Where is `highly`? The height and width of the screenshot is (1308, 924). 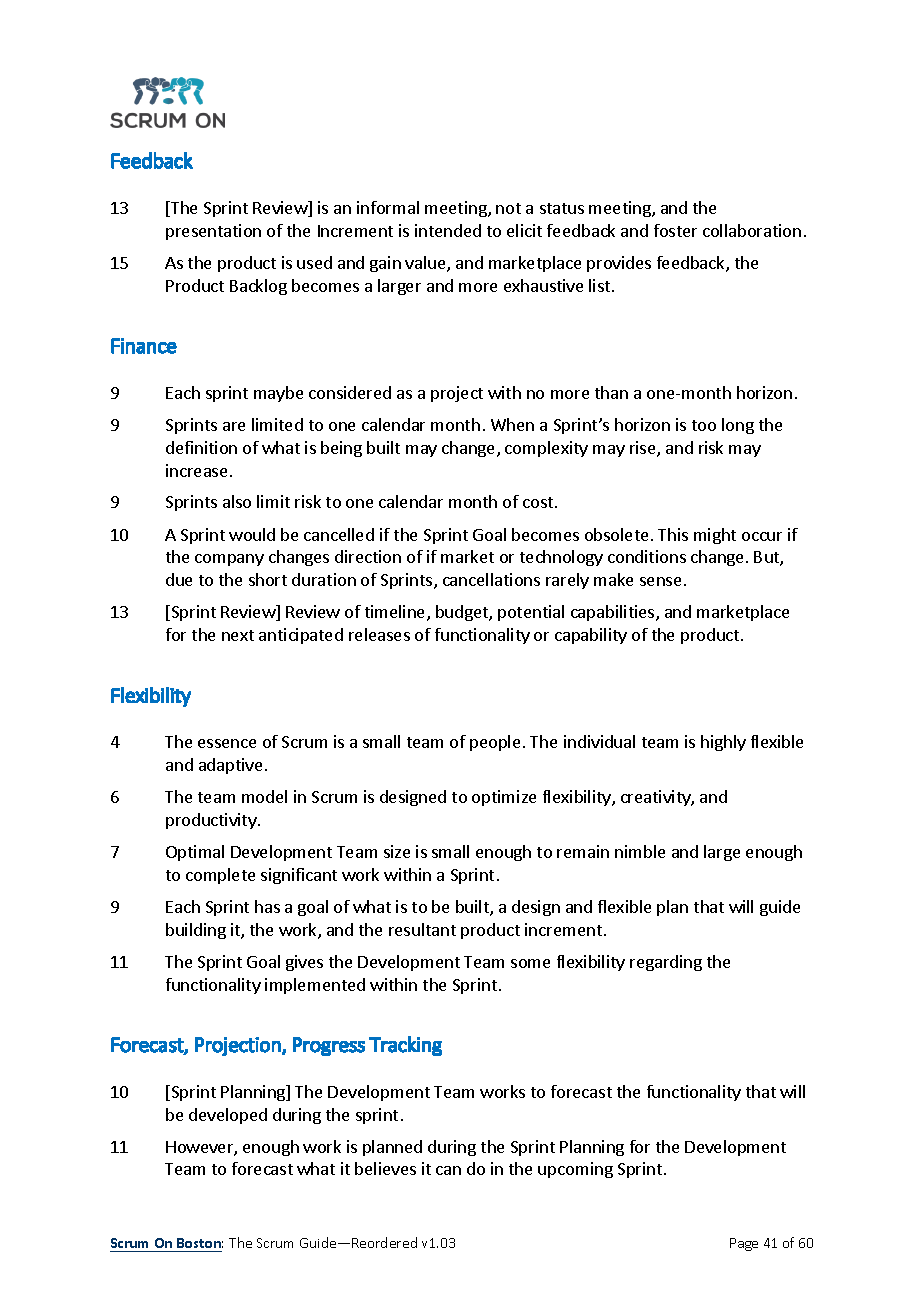
highly is located at coordinates (723, 743).
